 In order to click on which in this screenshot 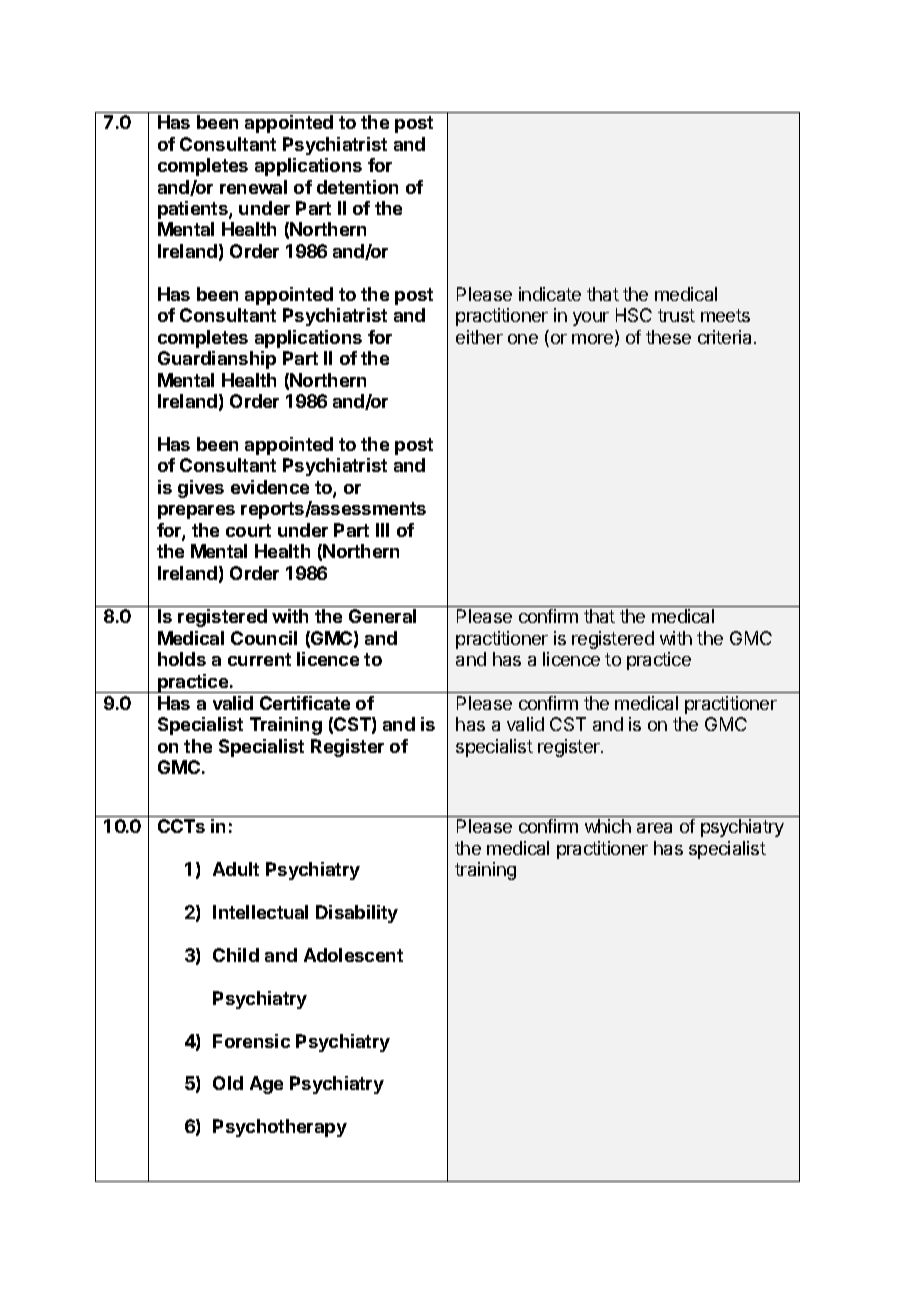, I will do `click(608, 826)`.
